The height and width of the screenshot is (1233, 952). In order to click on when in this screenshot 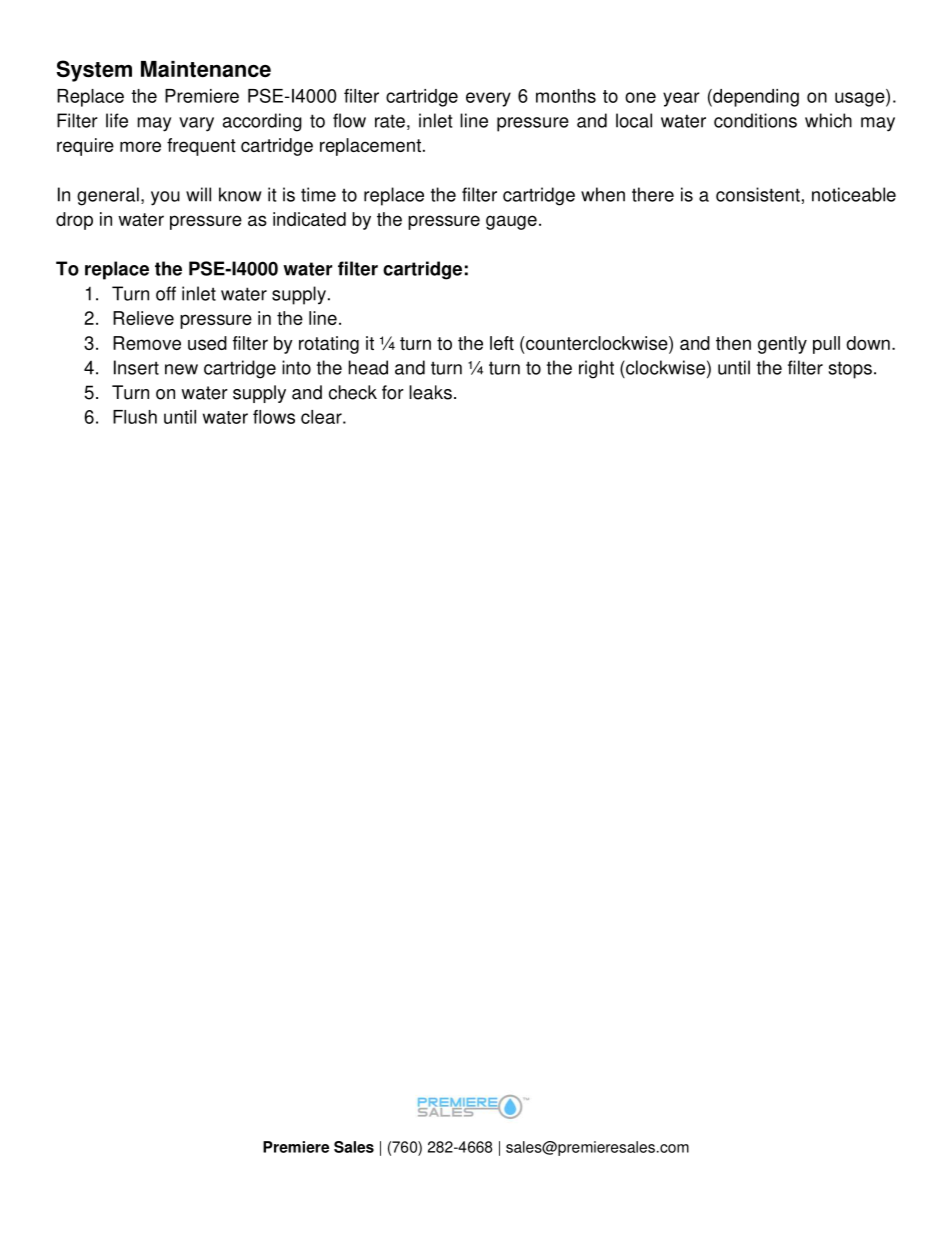, I will do `click(603, 194)`.
